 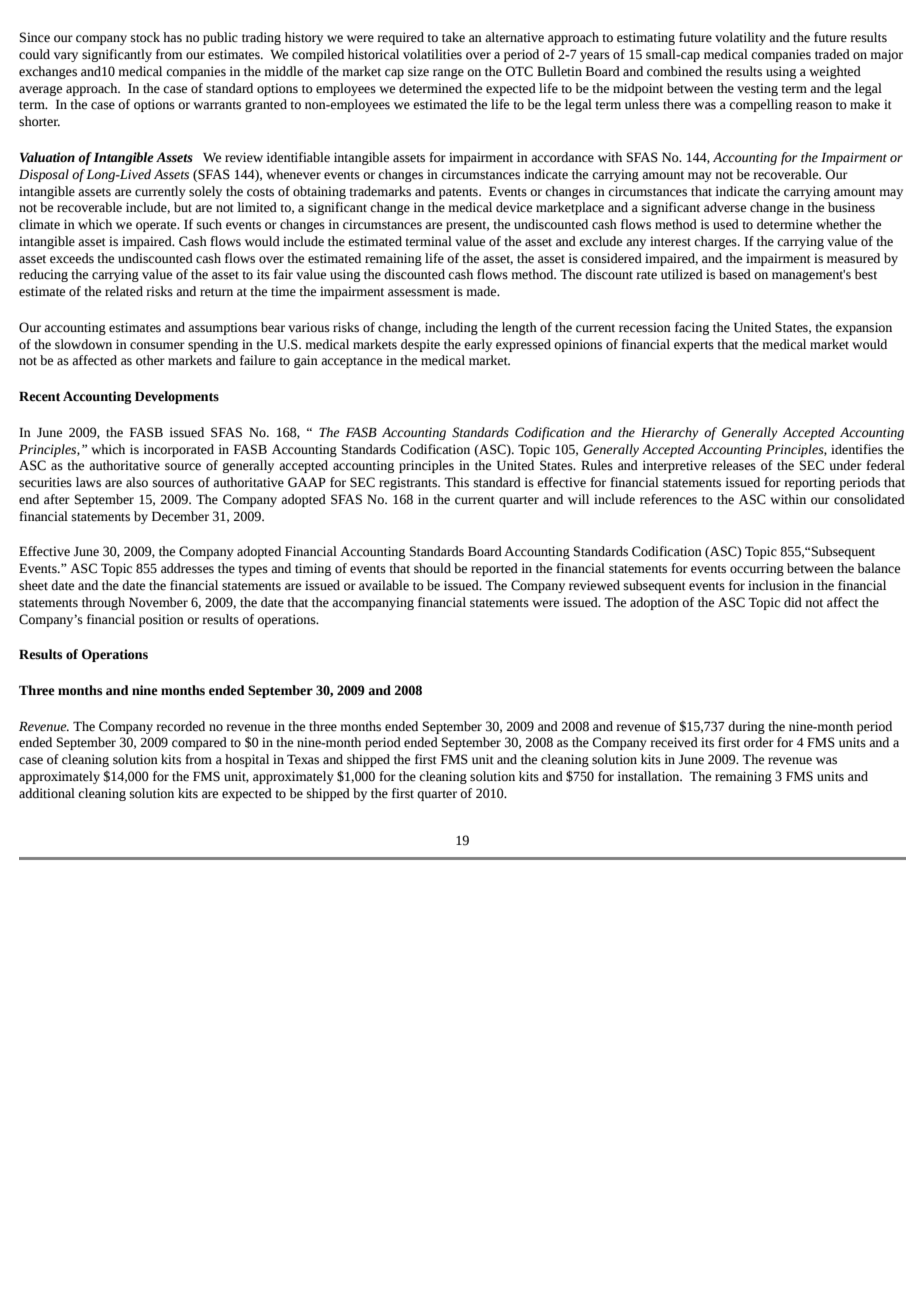 I want to click on volatilities, so click(x=432, y=54).
